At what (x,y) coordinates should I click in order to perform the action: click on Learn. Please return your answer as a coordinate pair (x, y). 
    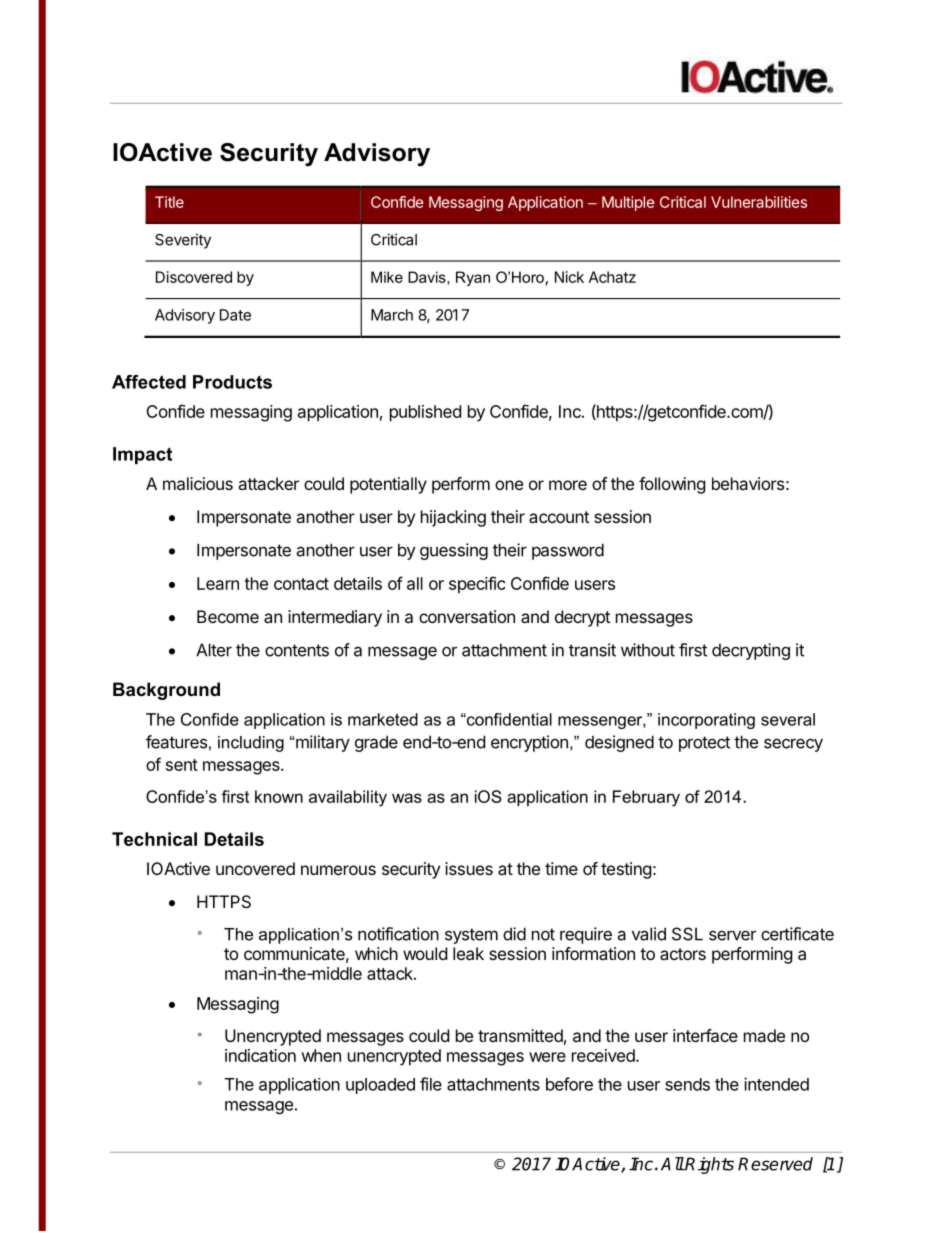
    Looking at the image, I should click on (218, 583).
